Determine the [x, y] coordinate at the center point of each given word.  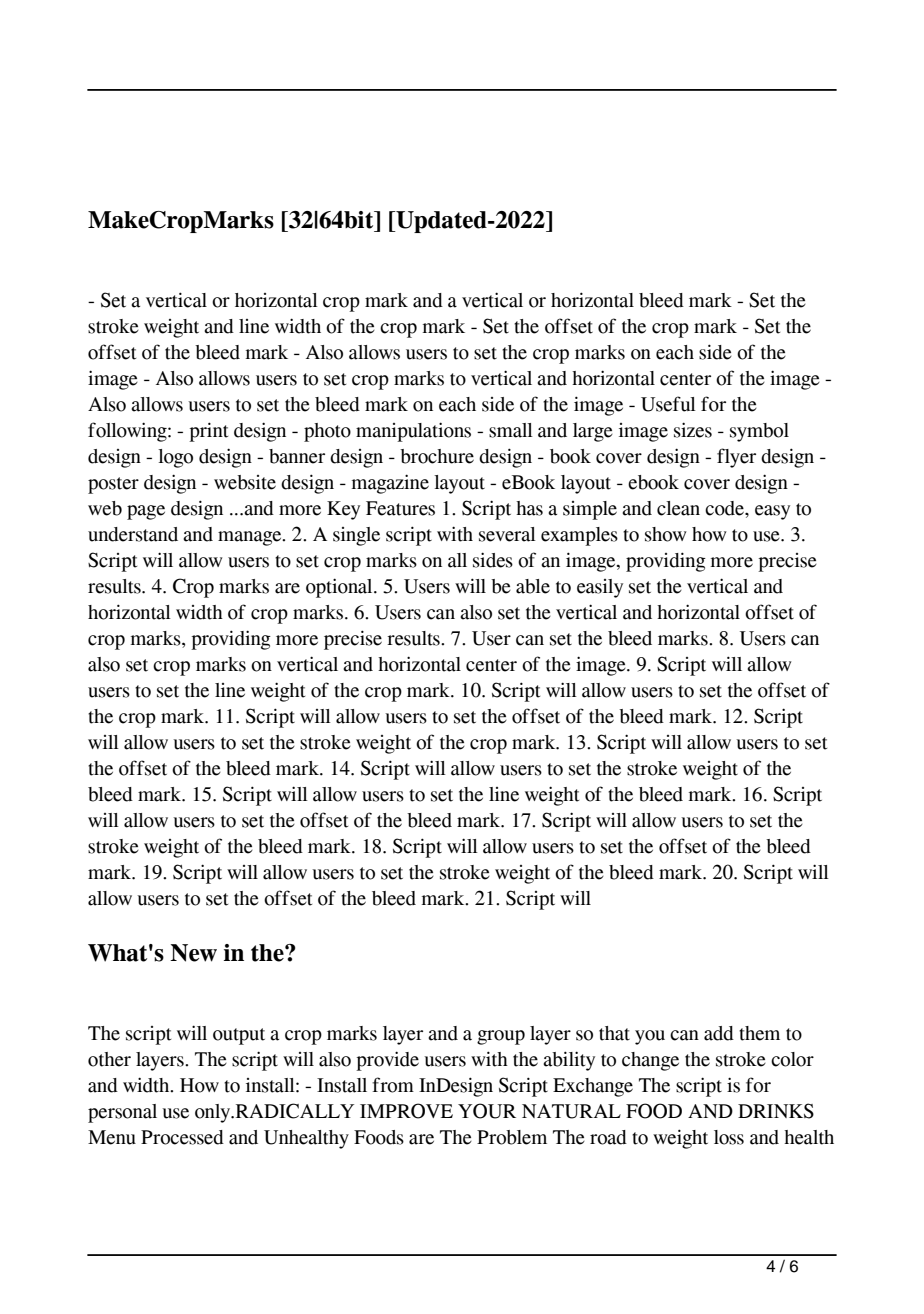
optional [340, 588]
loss [729, 1137]
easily [600, 588]
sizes [693, 430]
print [208, 432]
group [501, 1037]
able [533, 586]
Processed [182, 1137]
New [193, 953]
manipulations [413, 432]
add [719, 1033]
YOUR [487, 1111]
